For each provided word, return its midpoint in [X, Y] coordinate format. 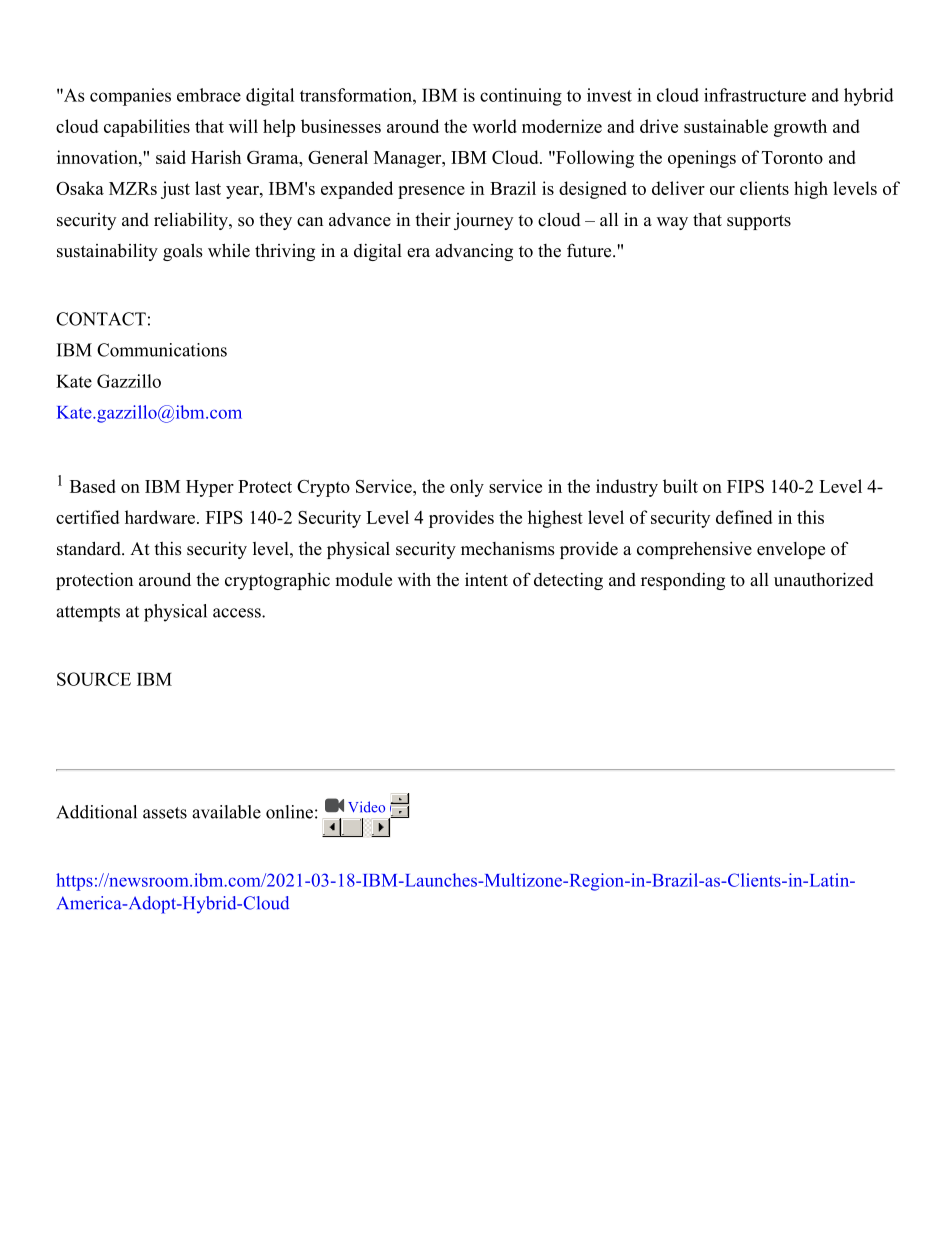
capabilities [147, 128]
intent [486, 580]
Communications [162, 350]
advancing [474, 252]
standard [90, 548]
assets [165, 813]
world [494, 126]
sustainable [726, 126]
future [590, 250]
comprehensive [694, 550]
